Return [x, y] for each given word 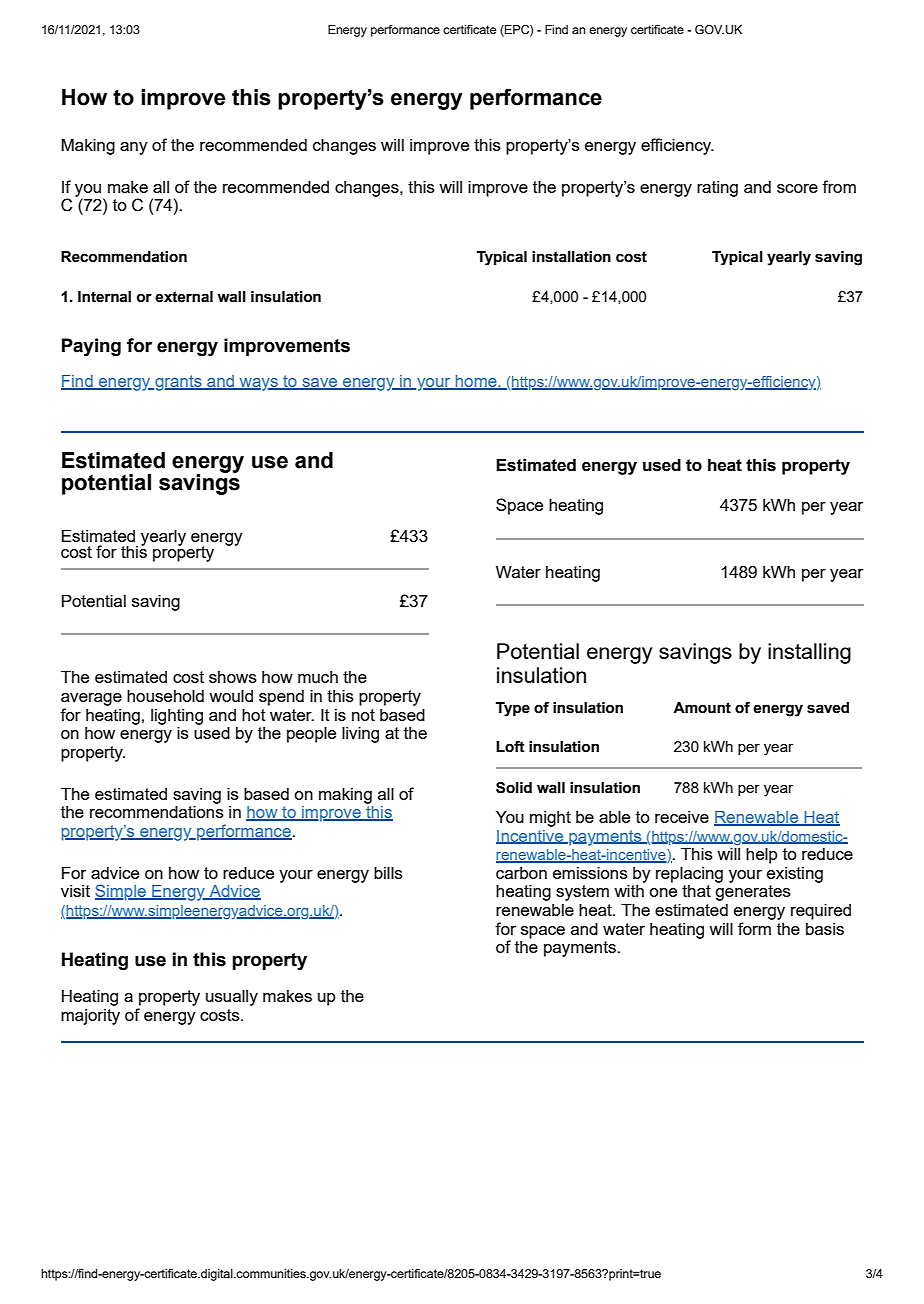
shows [233, 677]
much [318, 677]
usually [232, 997]
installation [571, 257]
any [134, 148]
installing [809, 653]
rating [717, 189]
